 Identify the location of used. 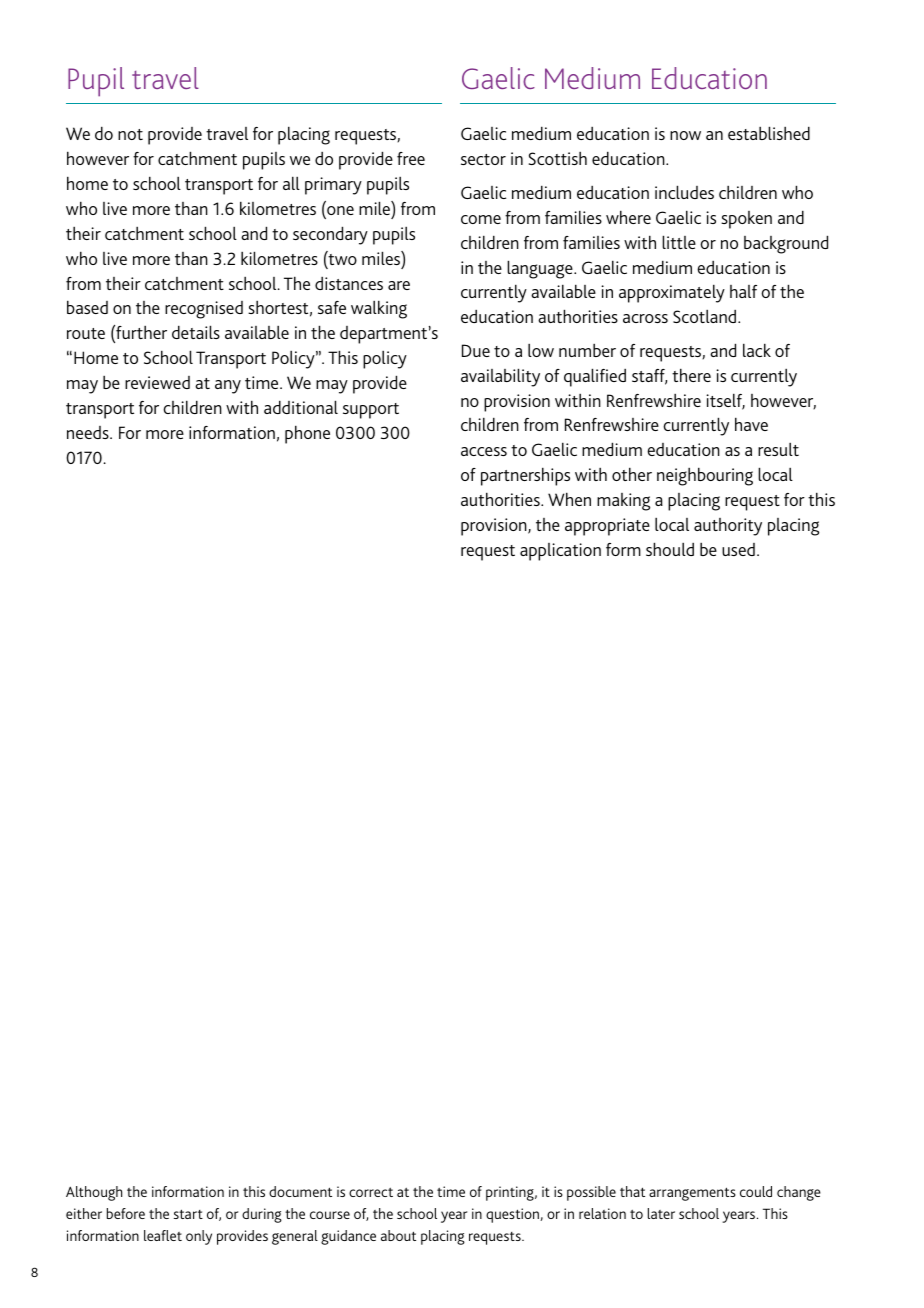
(738, 549).
